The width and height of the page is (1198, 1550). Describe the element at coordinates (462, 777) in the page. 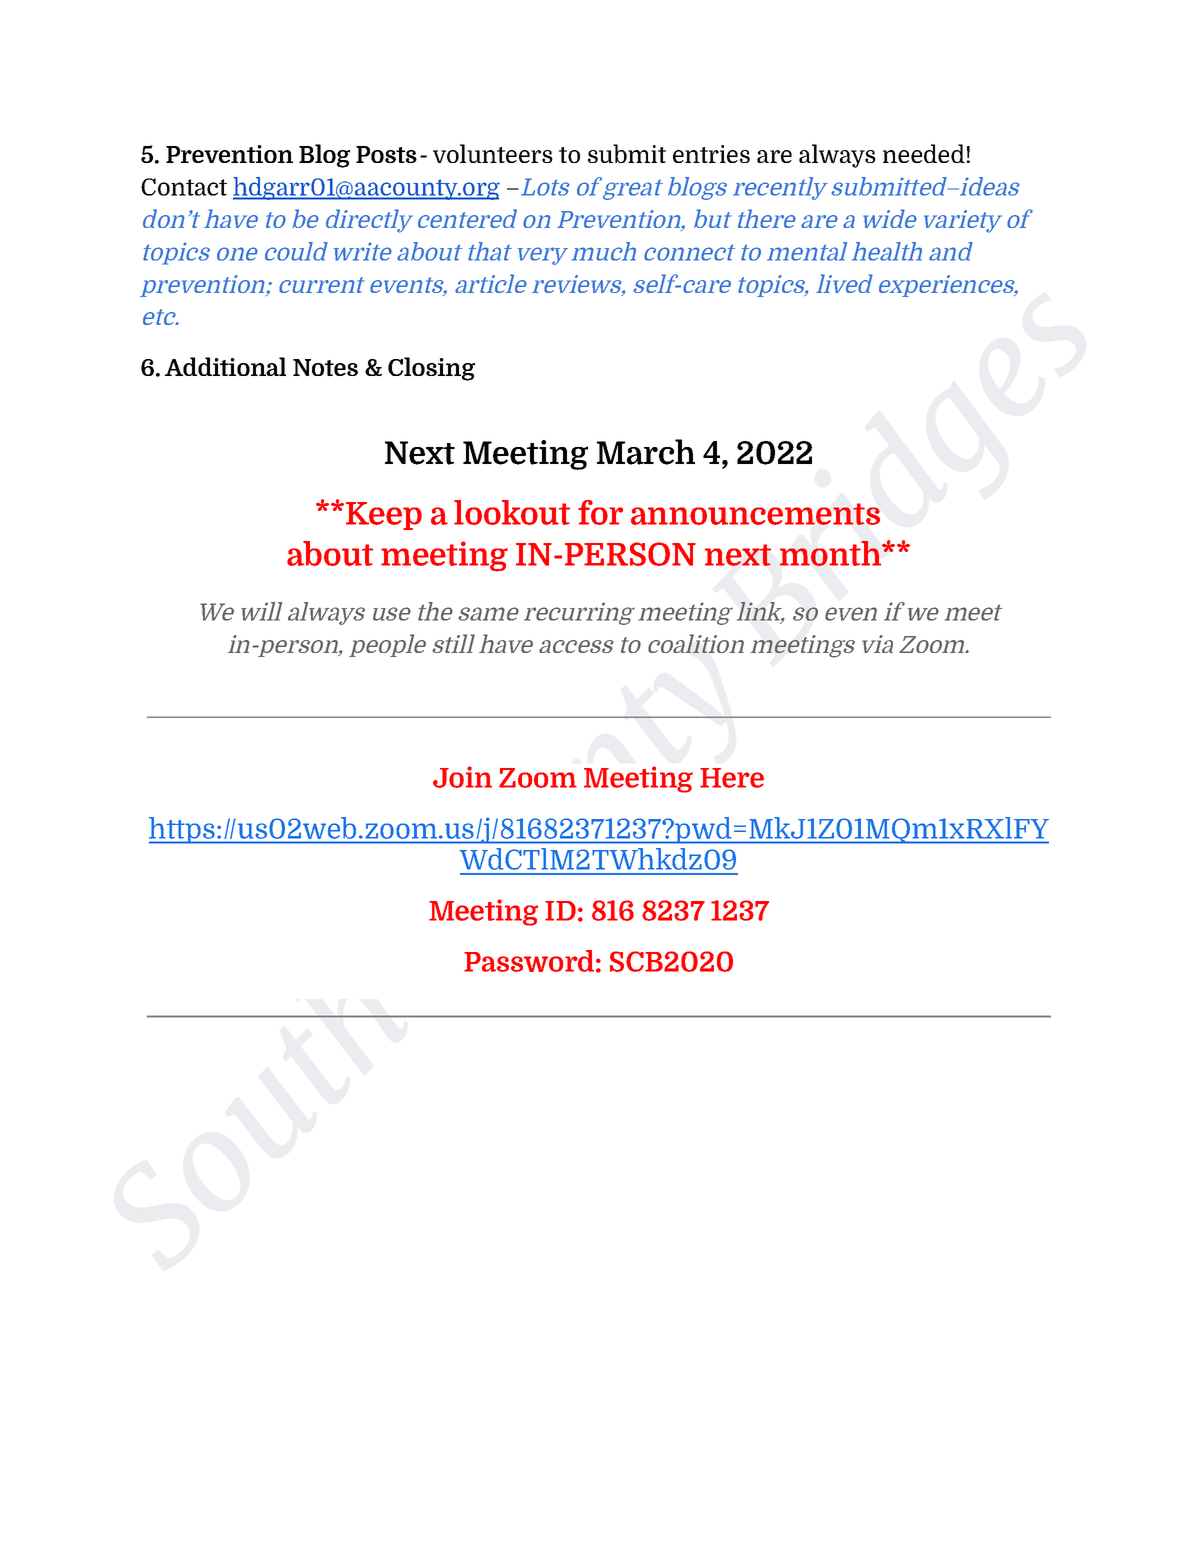

I see `Join` at that location.
